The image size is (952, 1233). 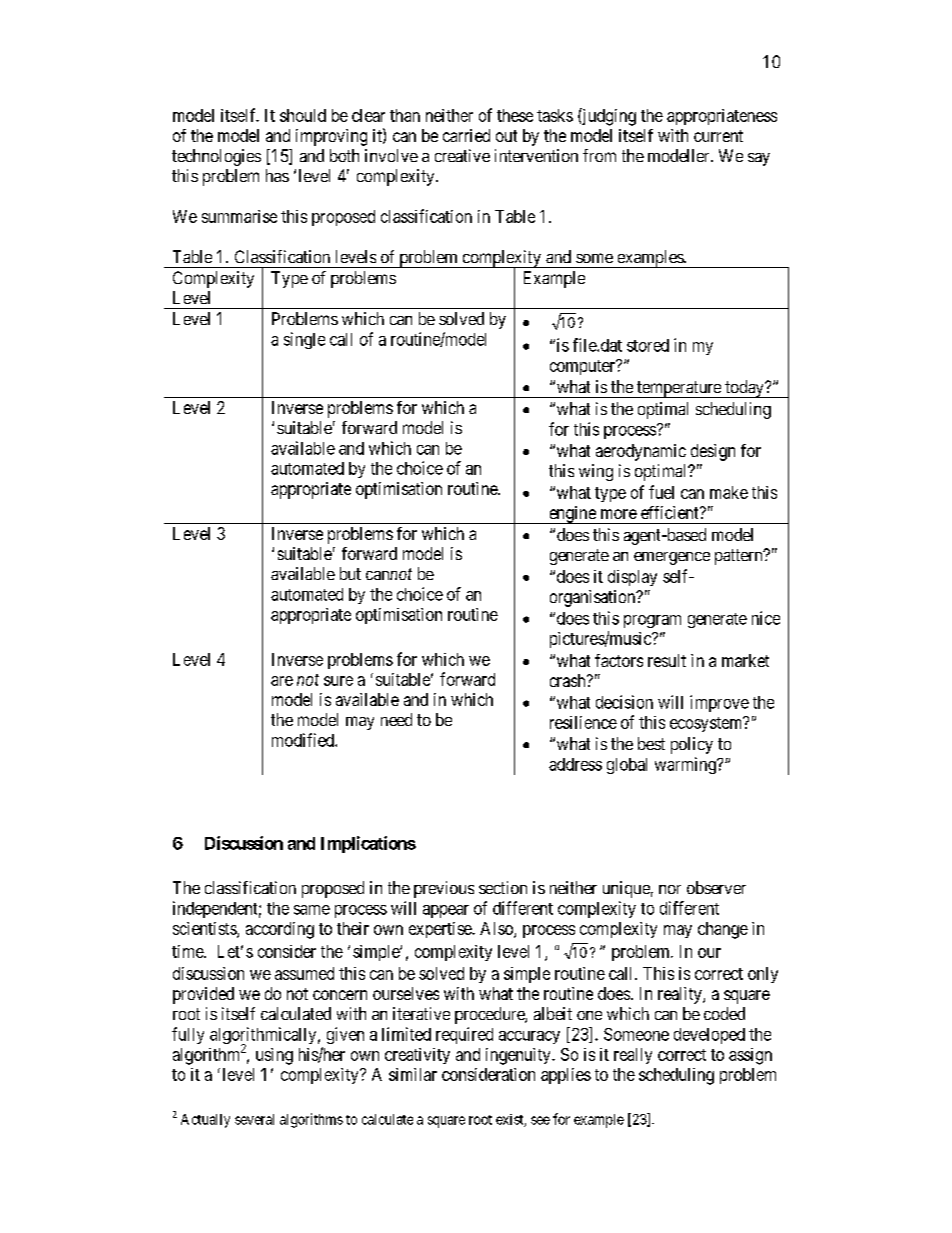 I want to click on temperature, so click(x=679, y=389).
